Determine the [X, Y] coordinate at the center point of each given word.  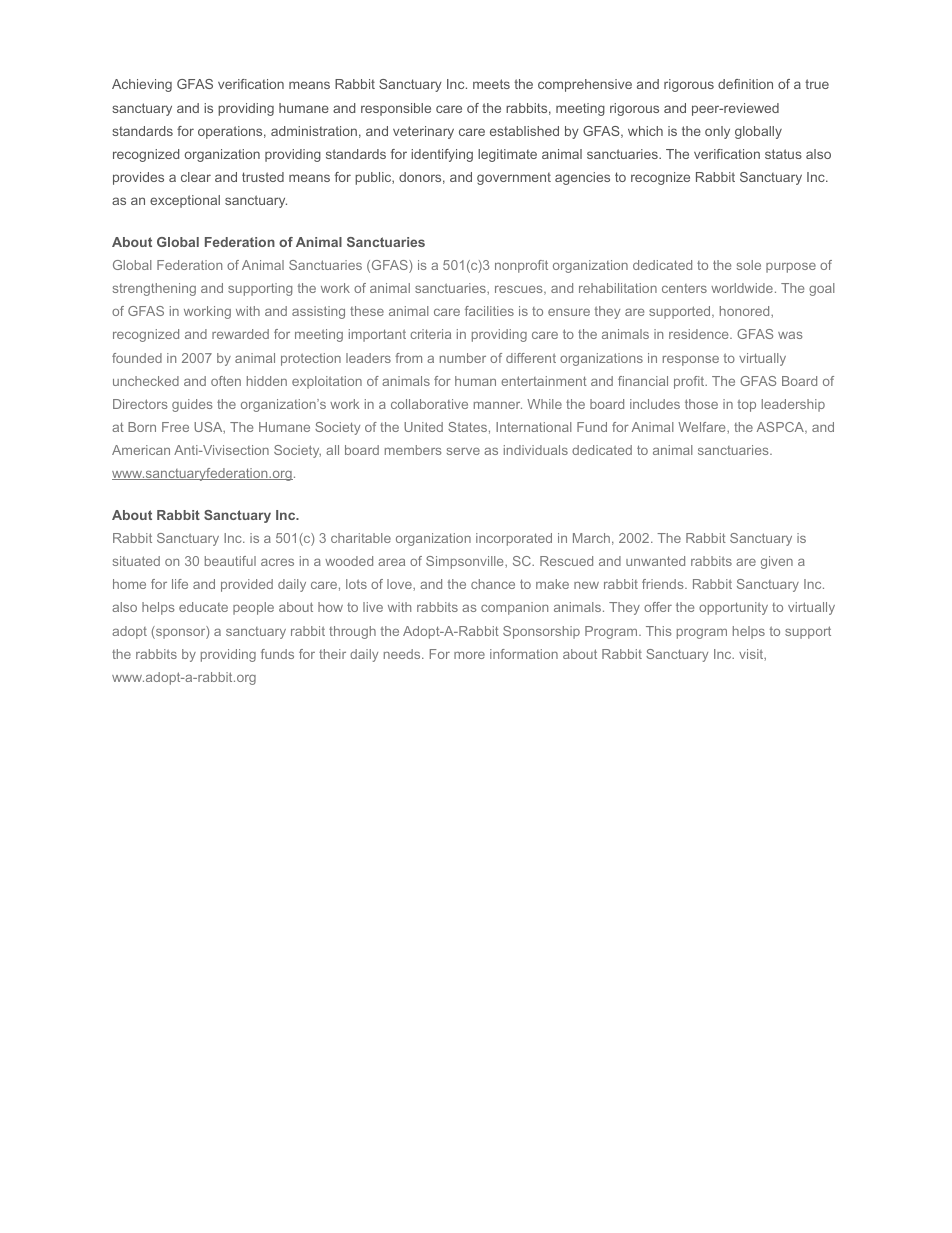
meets [491, 84]
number [463, 358]
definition [745, 84]
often [226, 381]
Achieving [142, 85]
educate [203, 607]
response [691, 360]
